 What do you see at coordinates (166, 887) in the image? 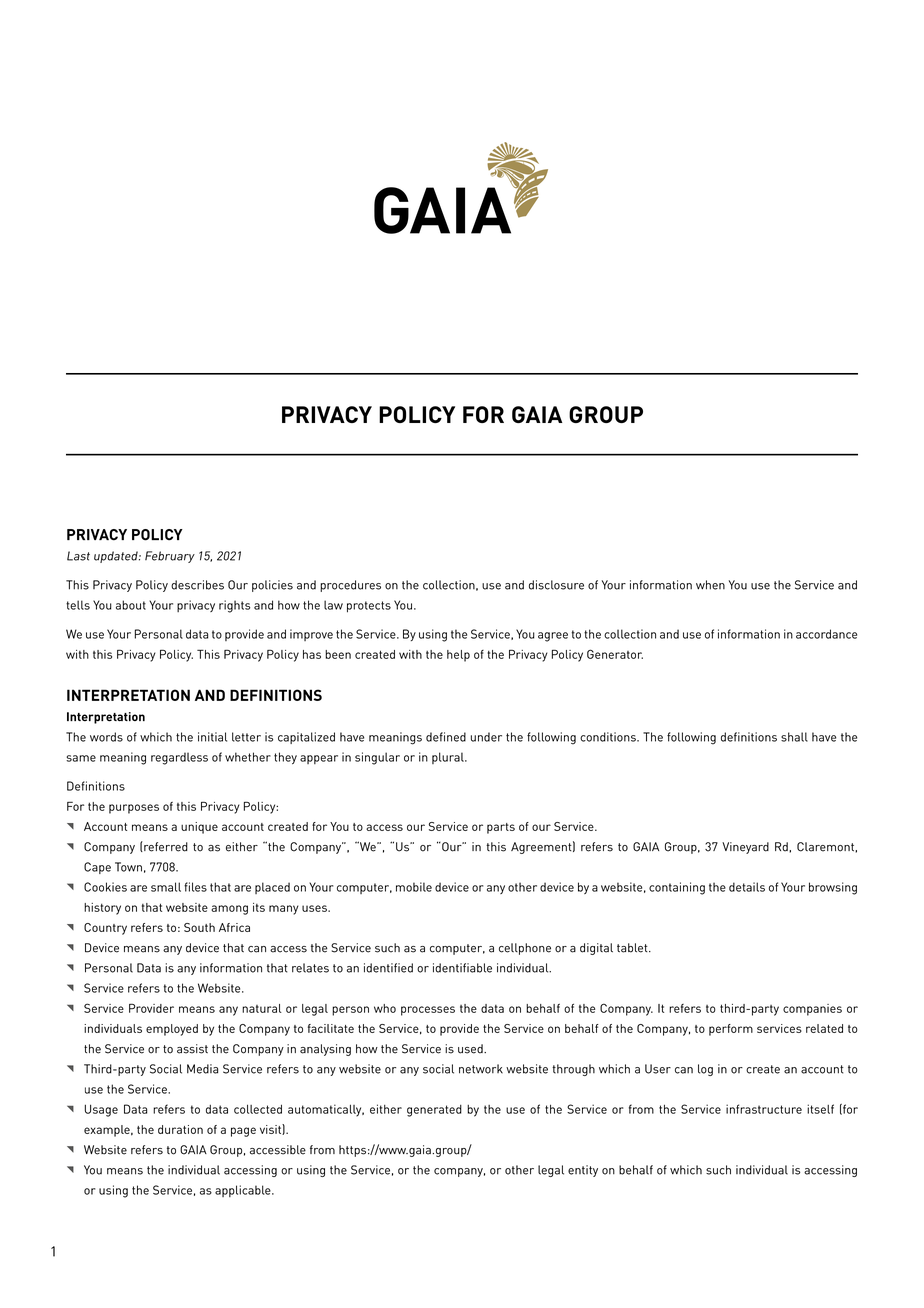
I see `small` at bounding box center [166, 887].
